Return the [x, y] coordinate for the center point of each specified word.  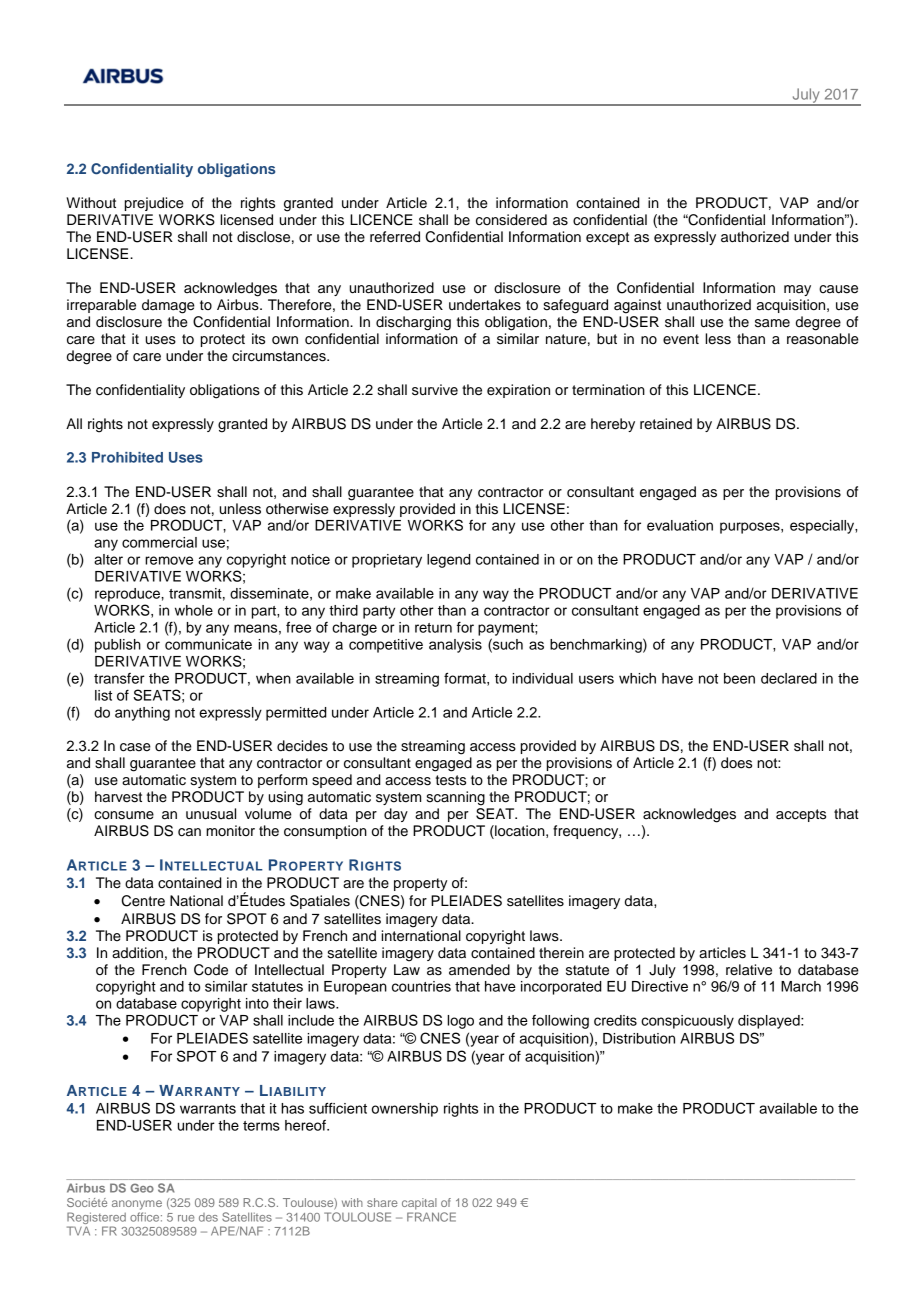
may [797, 290]
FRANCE [431, 1217]
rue [186, 1218]
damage [168, 306]
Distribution [639, 1038]
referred [395, 237]
